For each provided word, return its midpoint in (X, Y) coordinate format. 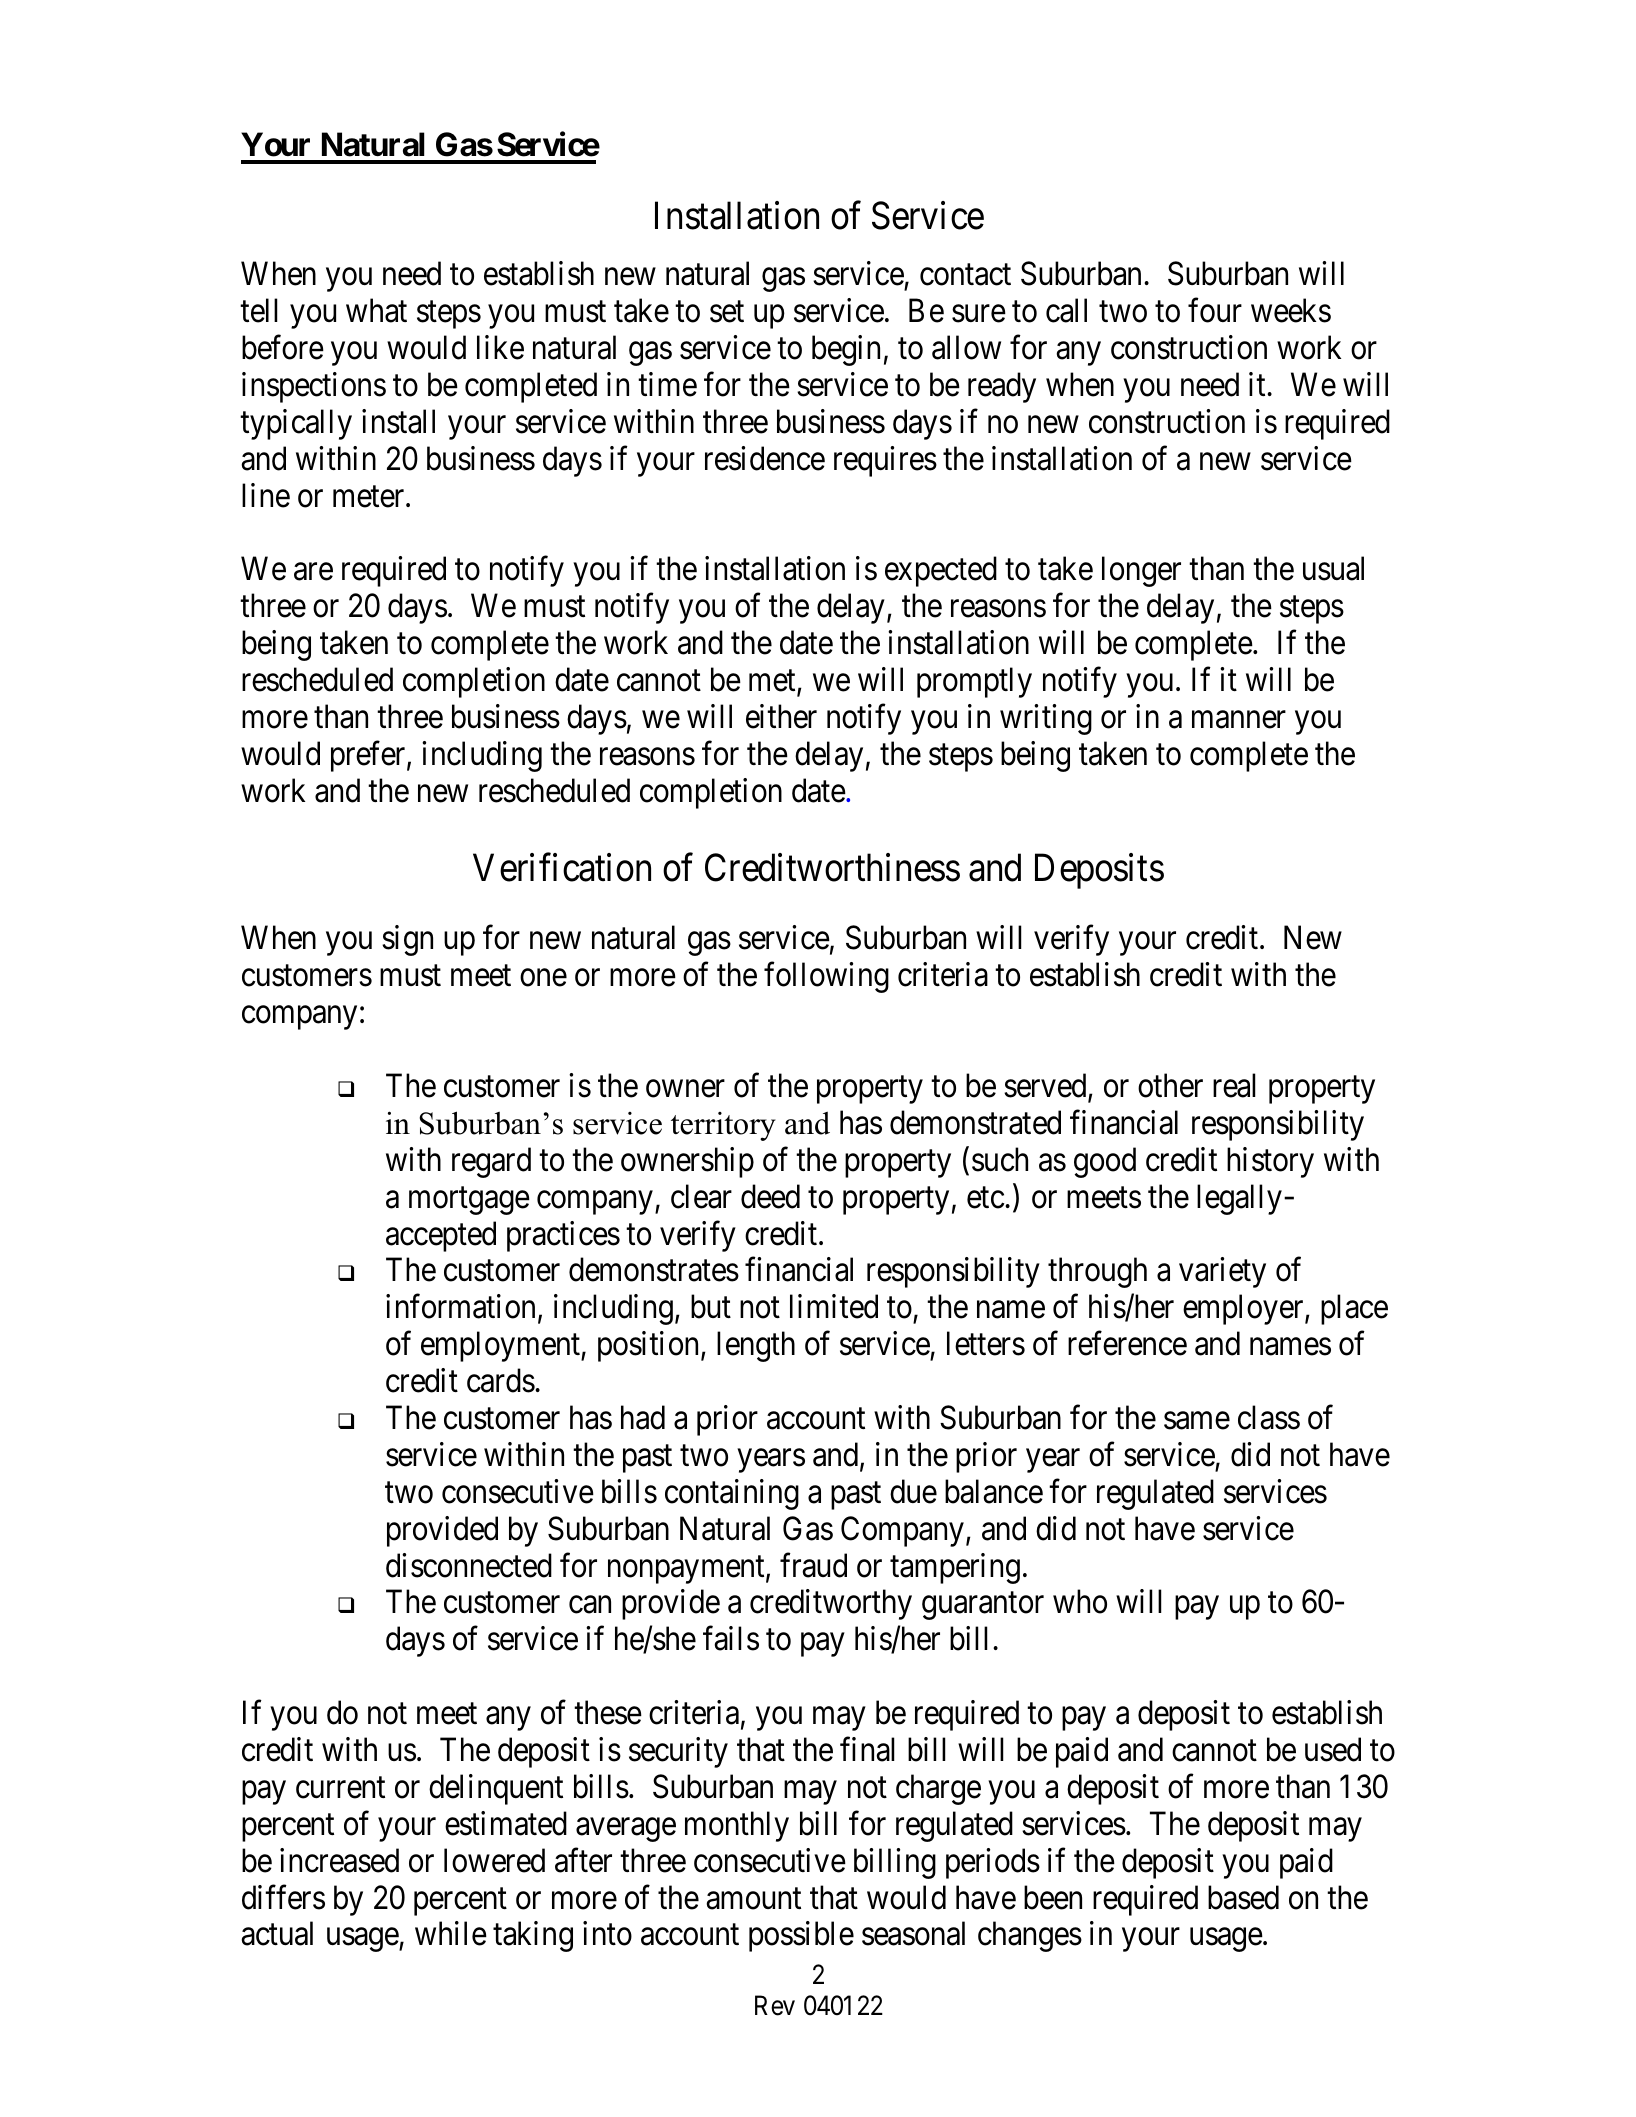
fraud (813, 1565)
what (376, 310)
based (1243, 1897)
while (451, 1934)
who (1080, 1602)
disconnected (469, 1565)
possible (801, 1937)
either (781, 716)
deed (770, 1196)
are (313, 572)
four (1215, 310)
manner (1239, 720)
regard (491, 1162)
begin (846, 350)
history (1270, 1162)
